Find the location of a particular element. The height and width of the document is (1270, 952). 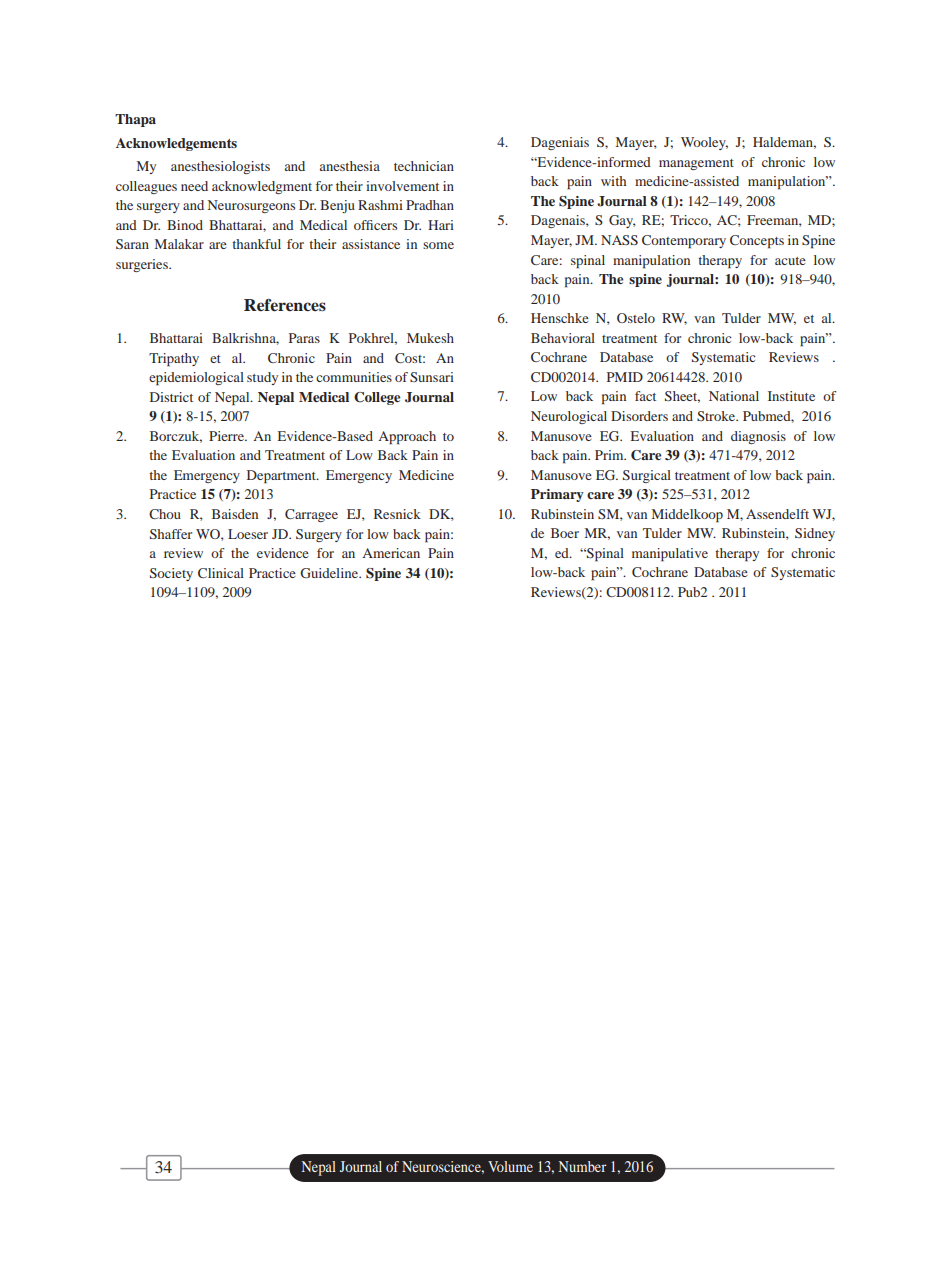

diagnosis is located at coordinates (758, 437).
